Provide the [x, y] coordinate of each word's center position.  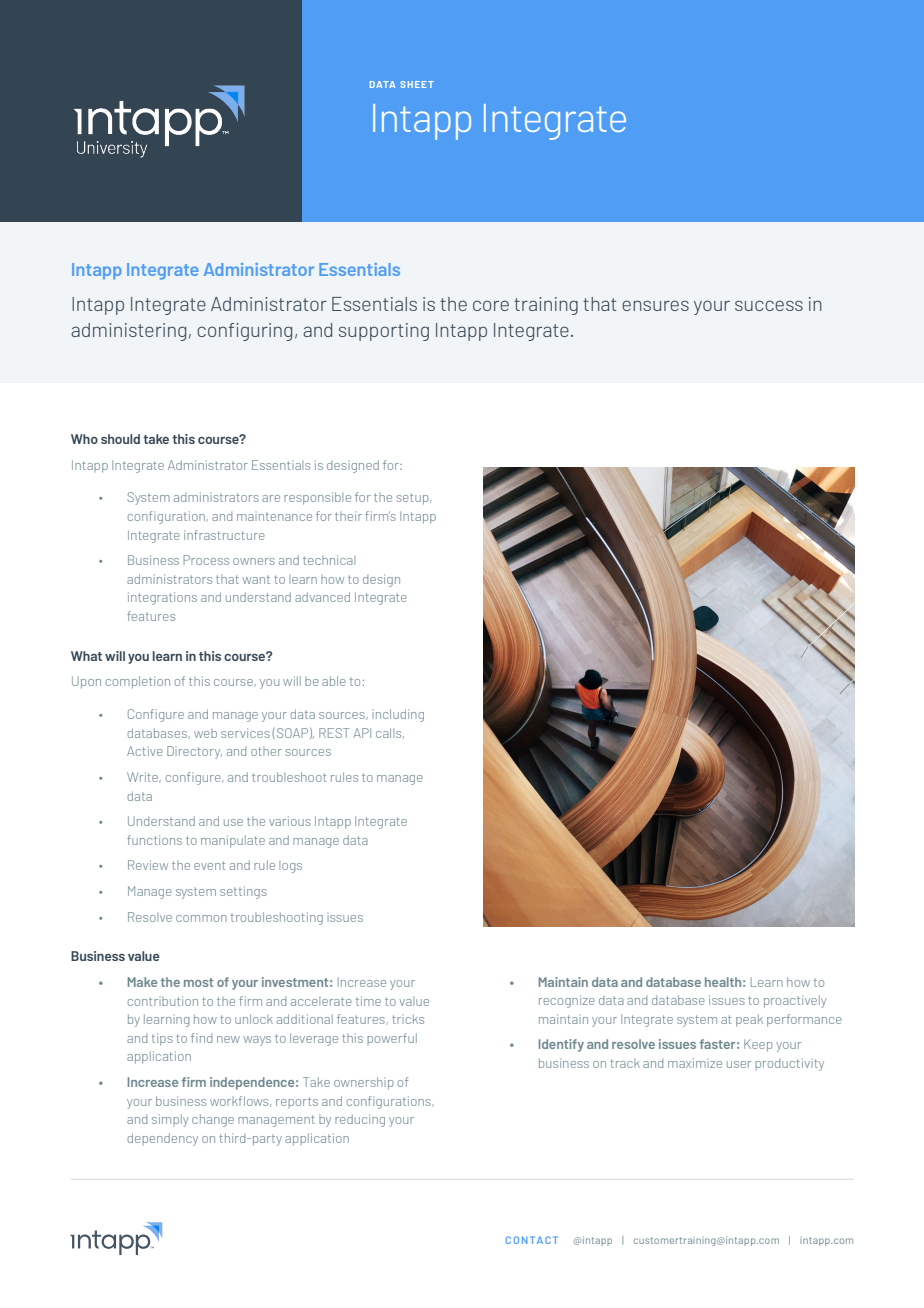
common [201, 918]
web [205, 733]
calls [390, 733]
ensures [655, 305]
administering [128, 332]
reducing [360, 1120]
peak [749, 1020]
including [398, 715]
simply [170, 1120]
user [739, 1064]
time [368, 1001]
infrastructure [224, 535]
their [348, 516]
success [769, 305]
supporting [384, 332]
